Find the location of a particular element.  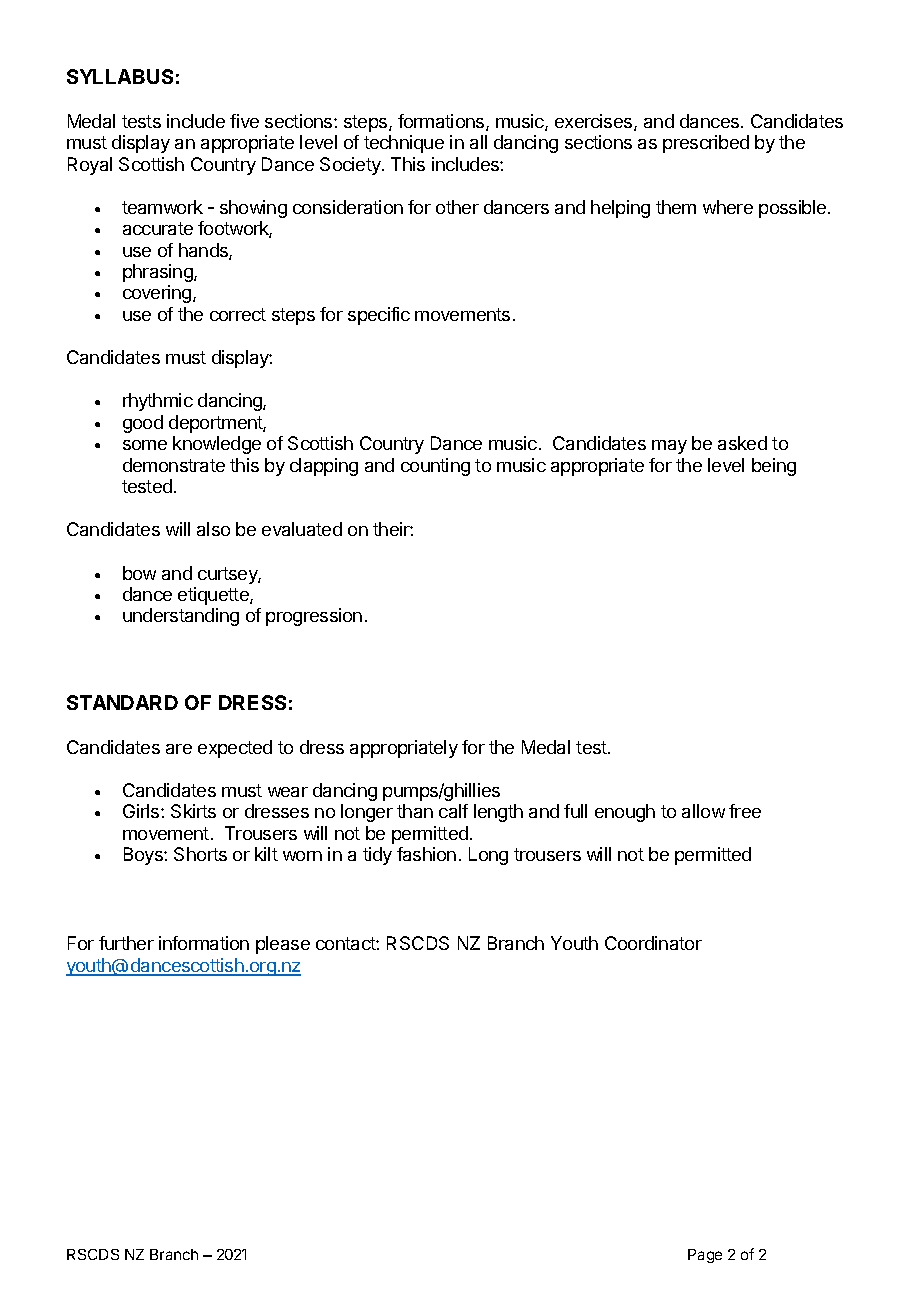

Coordinator is located at coordinates (653, 943).
